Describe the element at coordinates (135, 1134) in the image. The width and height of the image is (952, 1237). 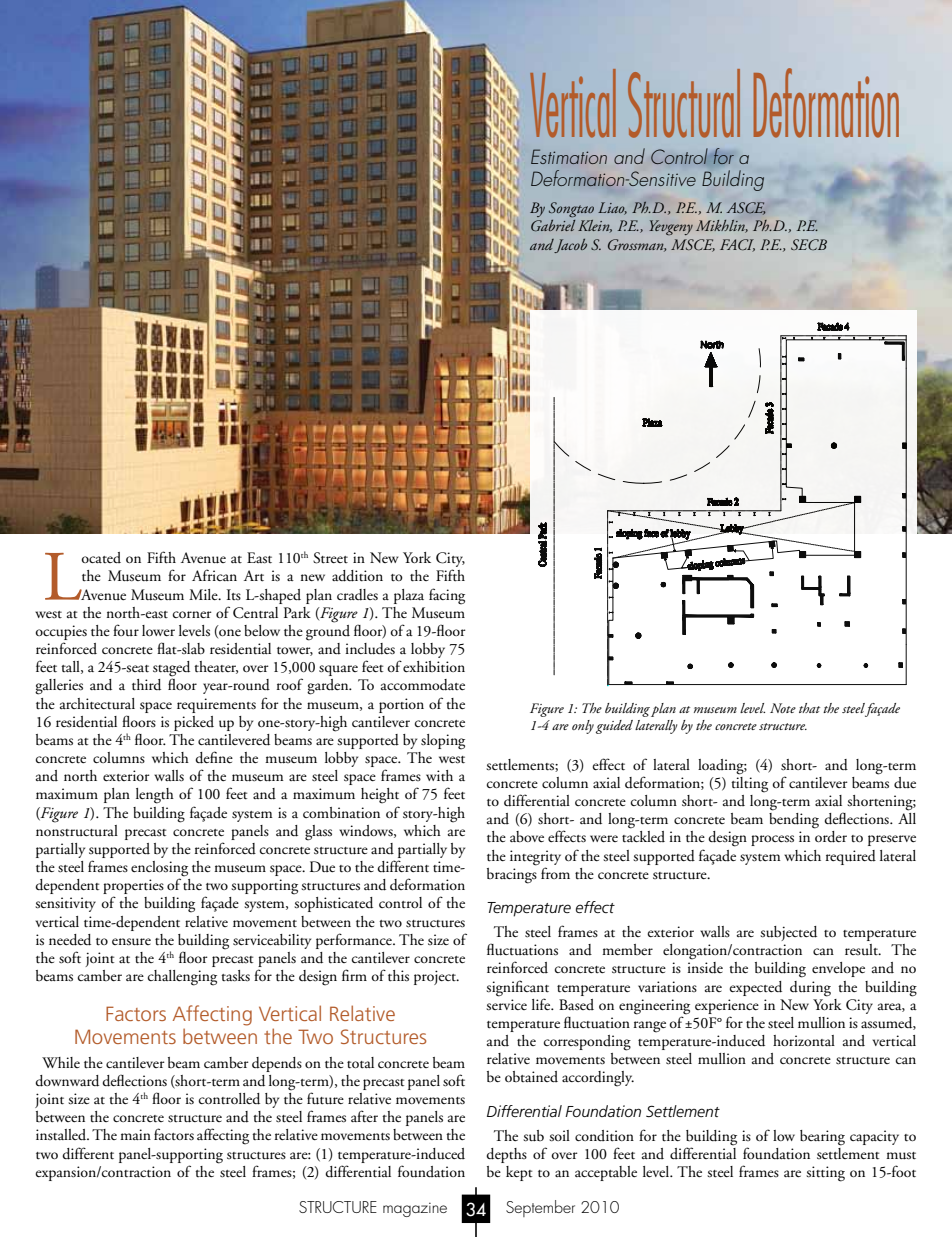
I see `main` at that location.
